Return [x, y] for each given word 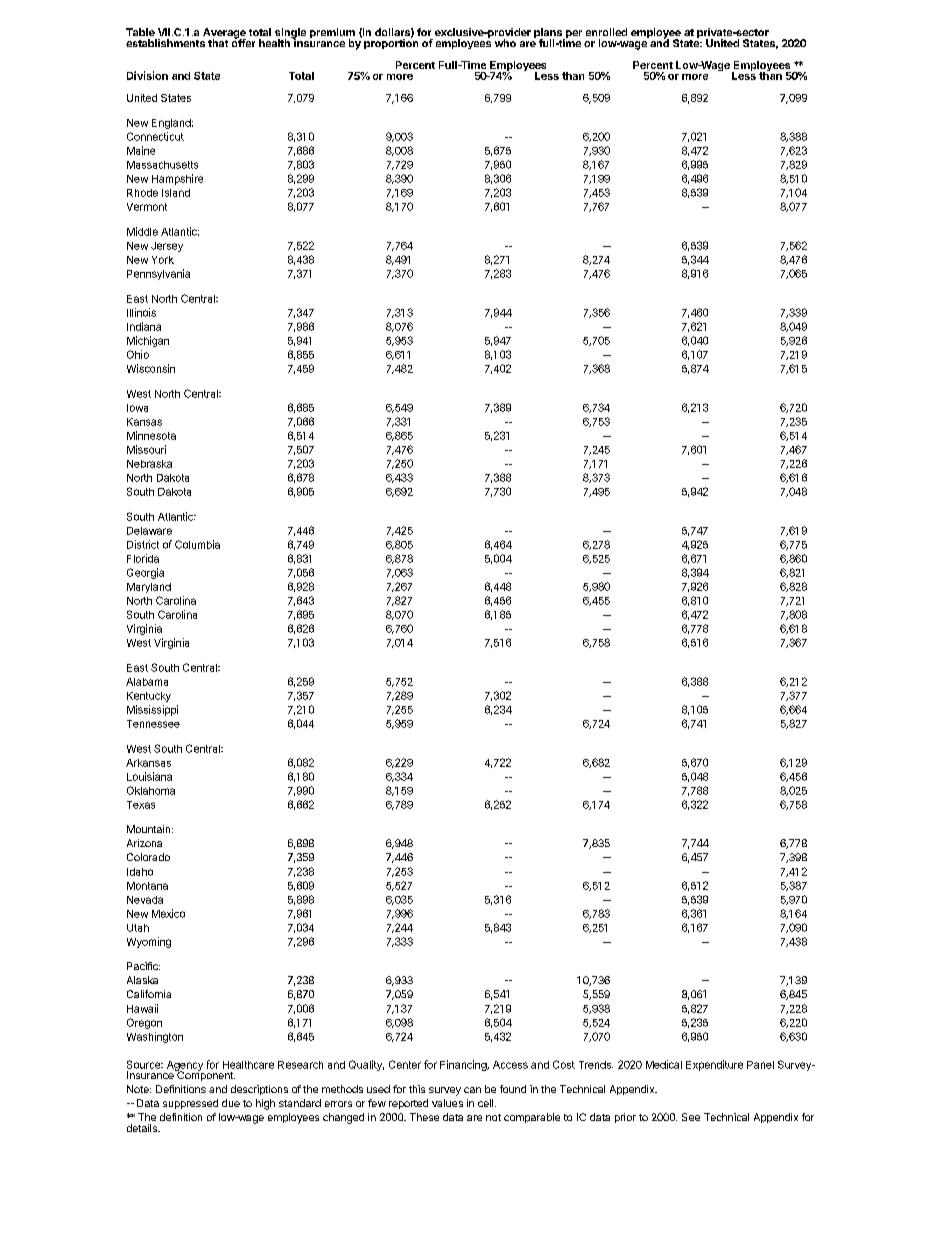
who [505, 43]
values [447, 1103]
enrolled [606, 32]
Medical [664, 1064]
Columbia [197, 544]
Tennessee [153, 724]
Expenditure [714, 1065]
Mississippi [152, 710]
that [218, 43]
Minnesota [151, 435]
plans [549, 34]
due [231, 1103]
